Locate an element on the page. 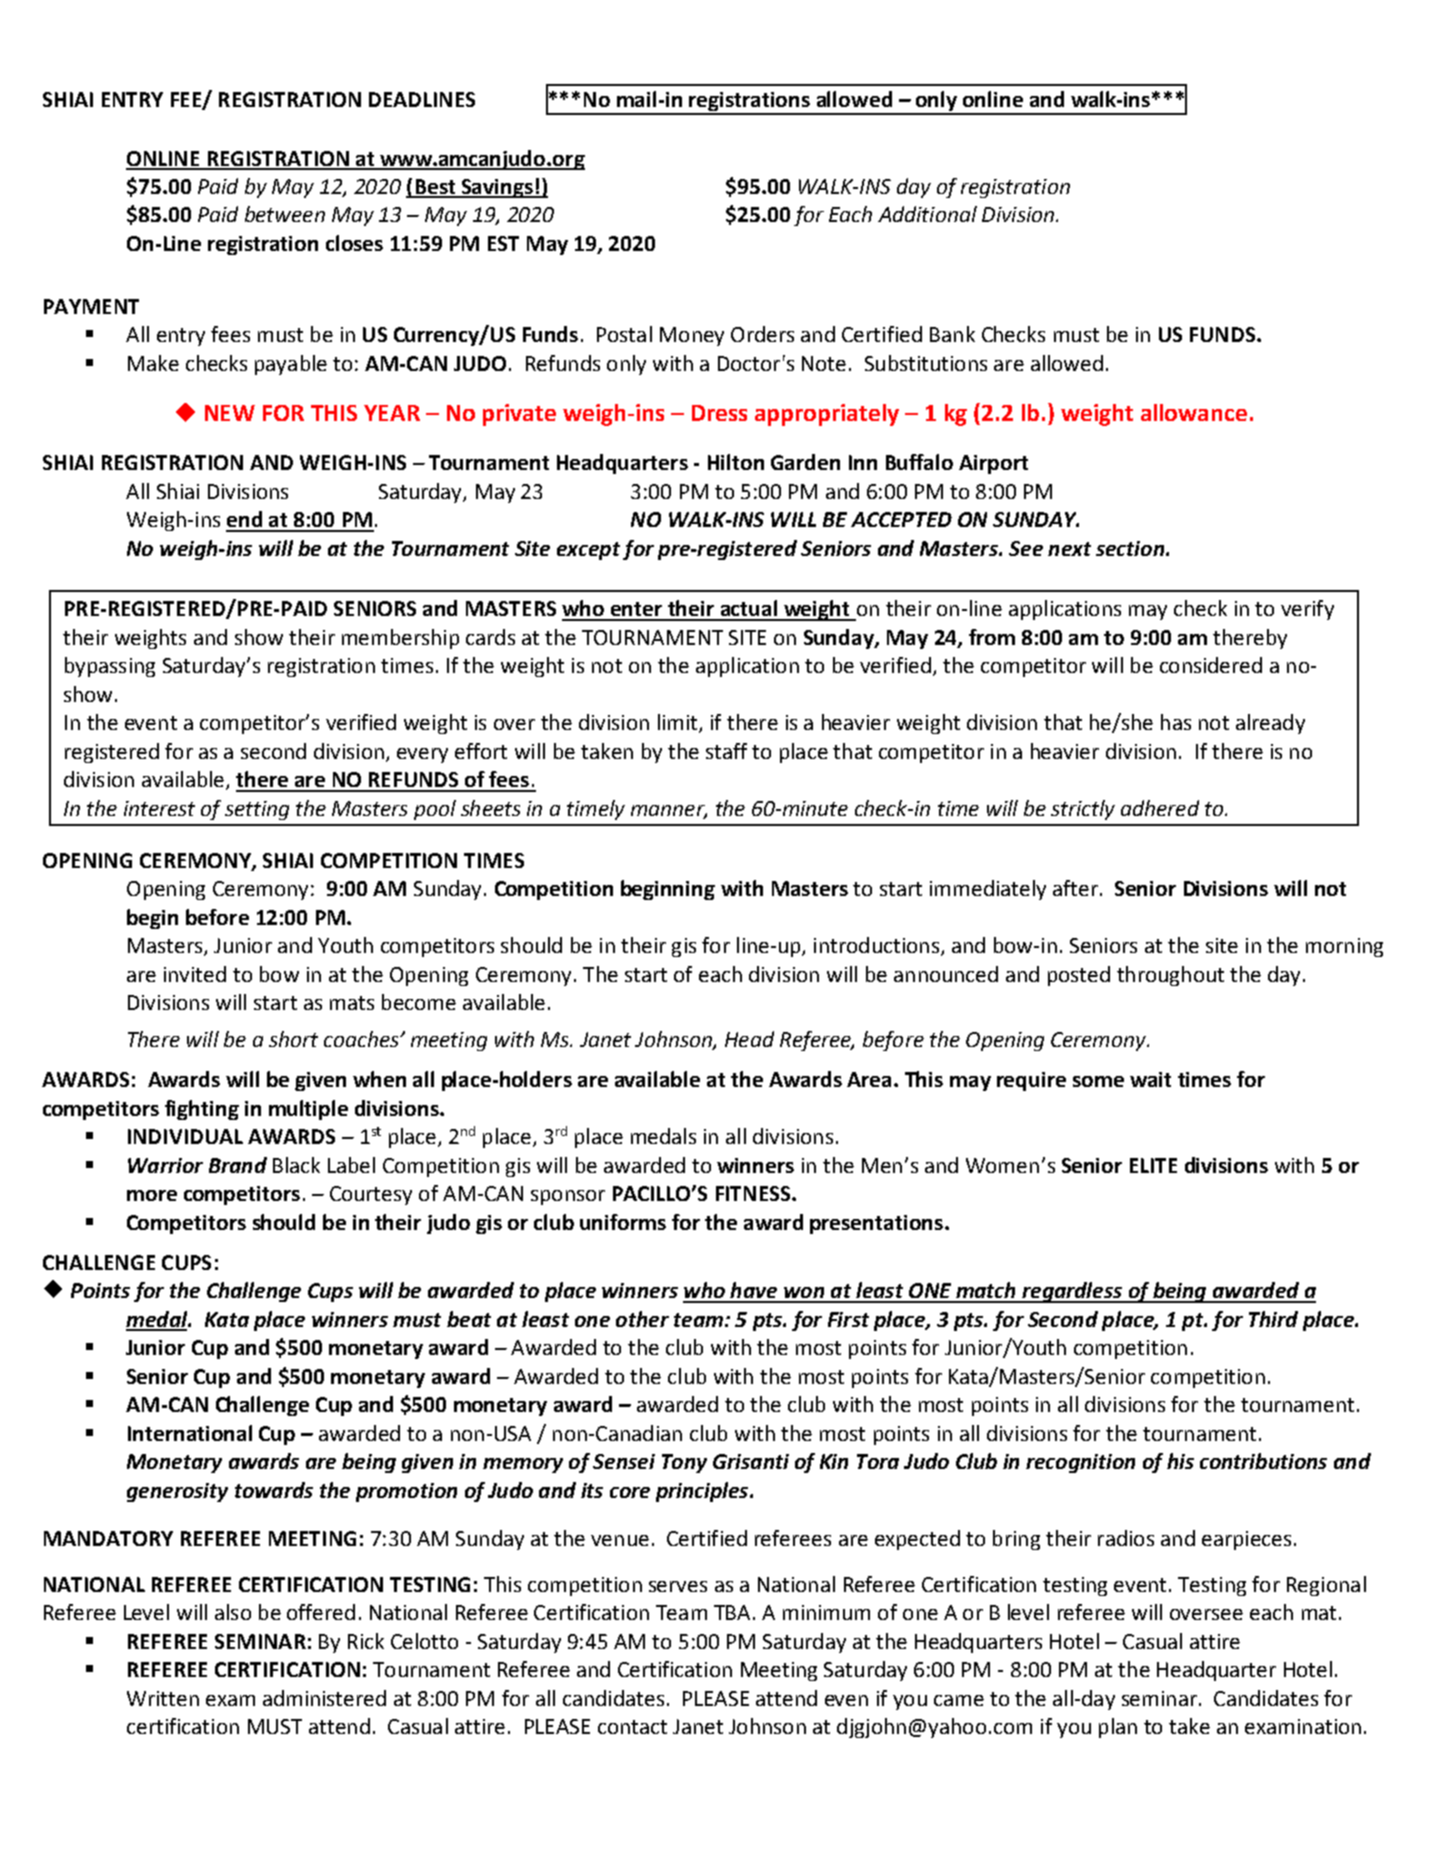 The image size is (1429, 1849). Orders is located at coordinates (762, 334).
